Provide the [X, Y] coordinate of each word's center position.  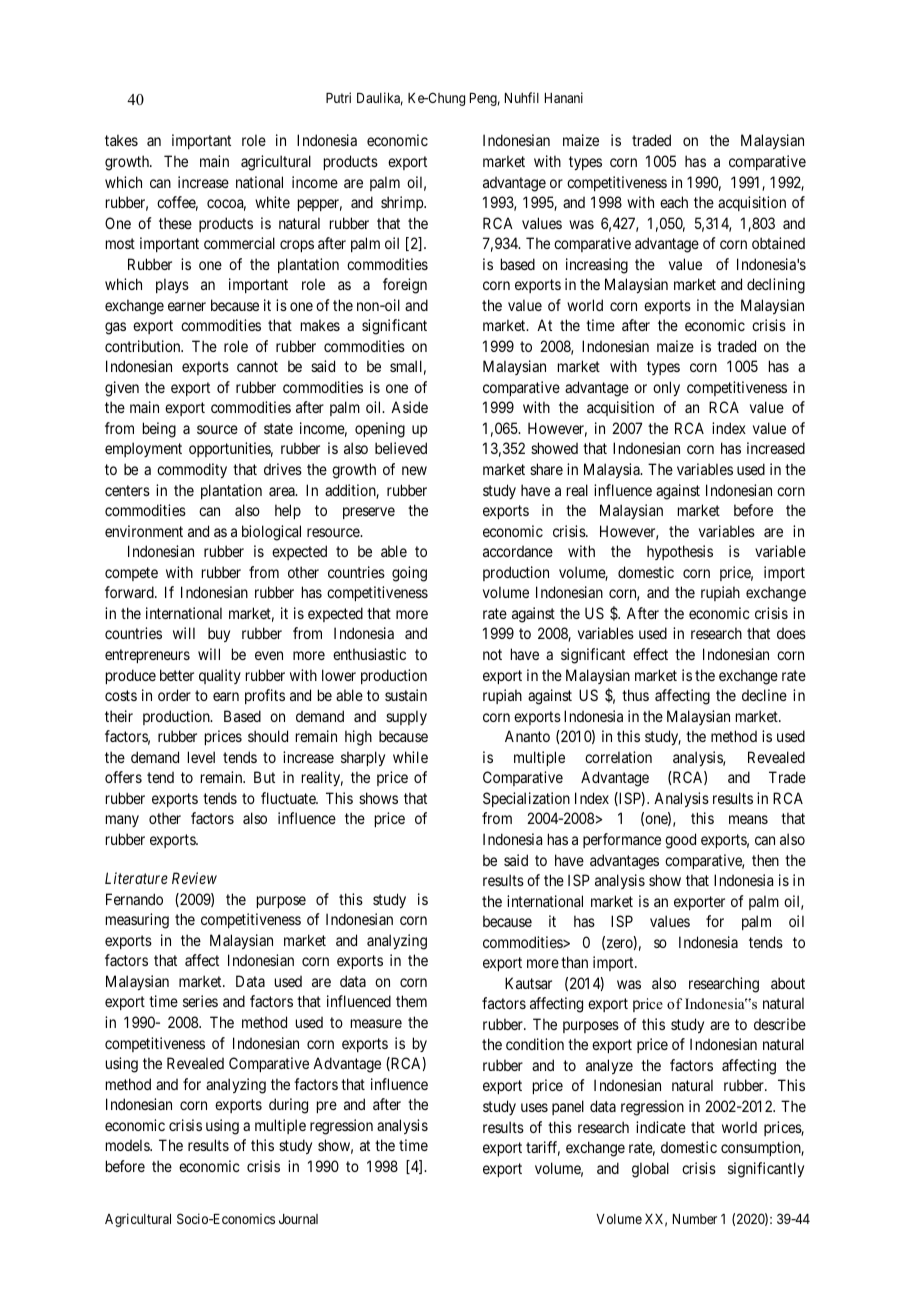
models [128, 1145]
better [177, 675]
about [788, 983]
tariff [543, 1148]
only [666, 388]
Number [695, 1219]
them [411, 1001]
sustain [406, 695]
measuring [137, 921]
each [674, 202]
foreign [405, 286]
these [175, 223]
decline [764, 695]
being [159, 430]
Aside [409, 407]
